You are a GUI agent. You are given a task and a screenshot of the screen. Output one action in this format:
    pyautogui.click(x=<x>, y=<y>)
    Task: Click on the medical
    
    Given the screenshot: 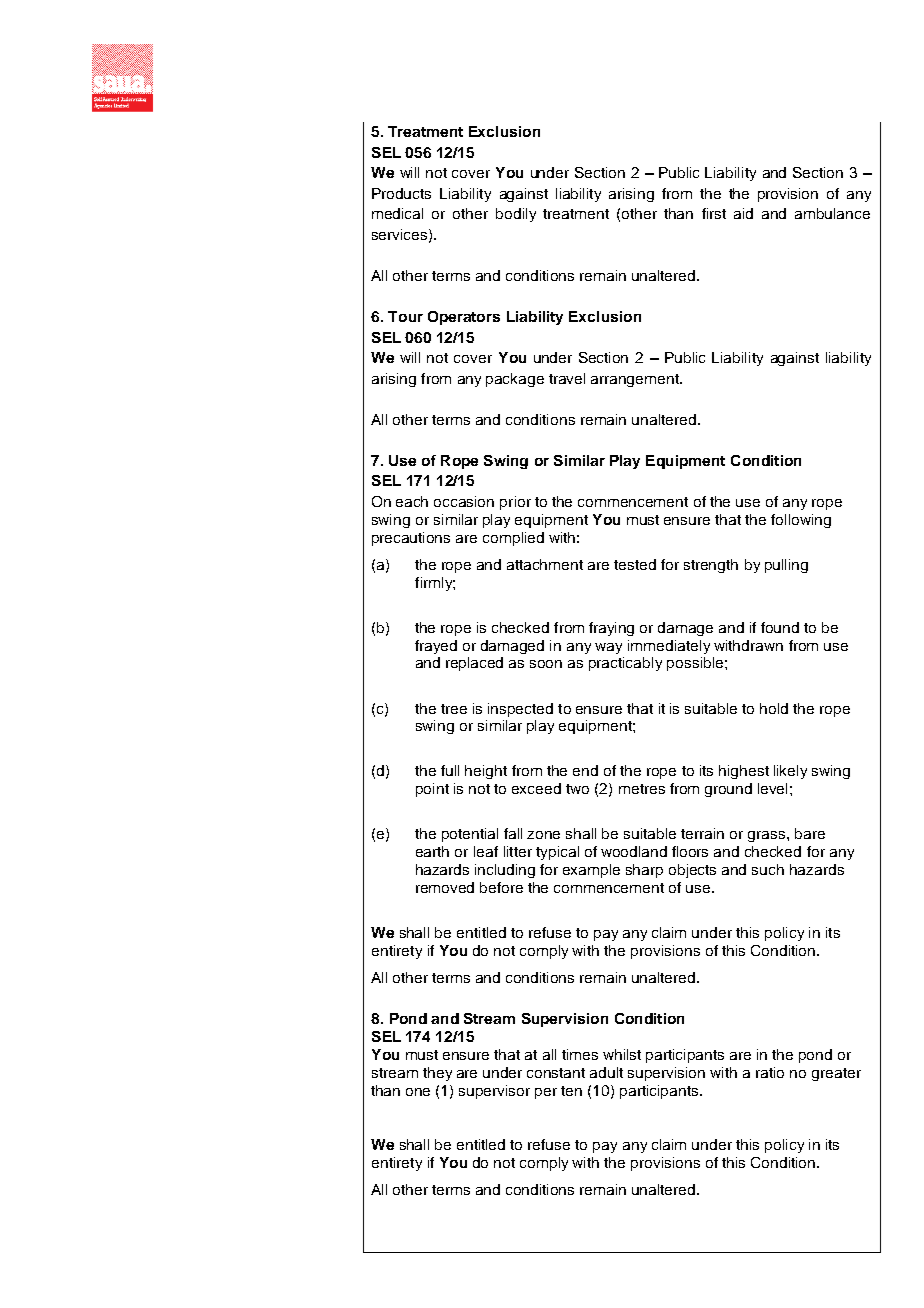 What is the action you would take?
    pyautogui.click(x=397, y=213)
